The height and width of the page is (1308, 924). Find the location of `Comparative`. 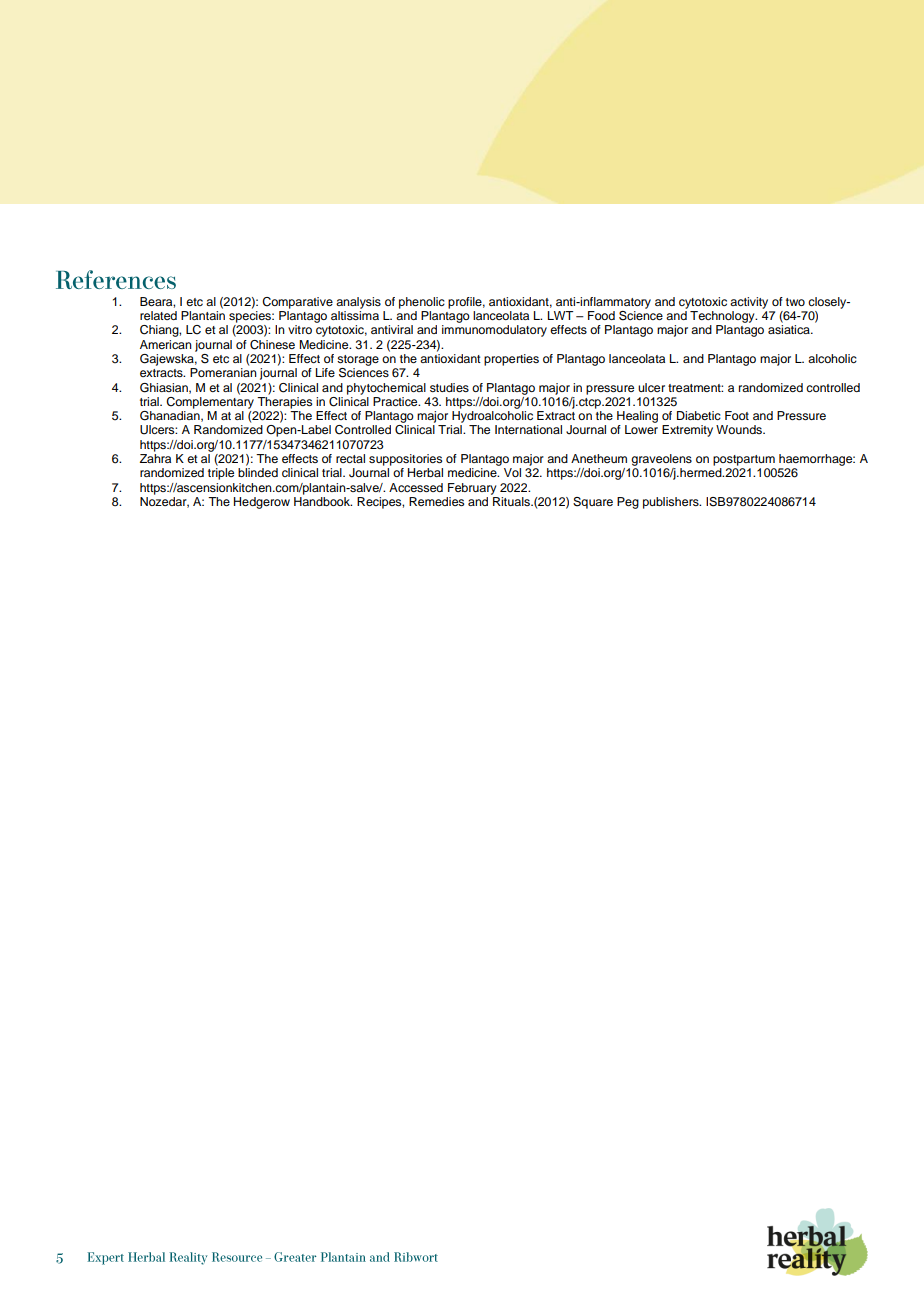

Comparative is located at coordinates (297, 303).
